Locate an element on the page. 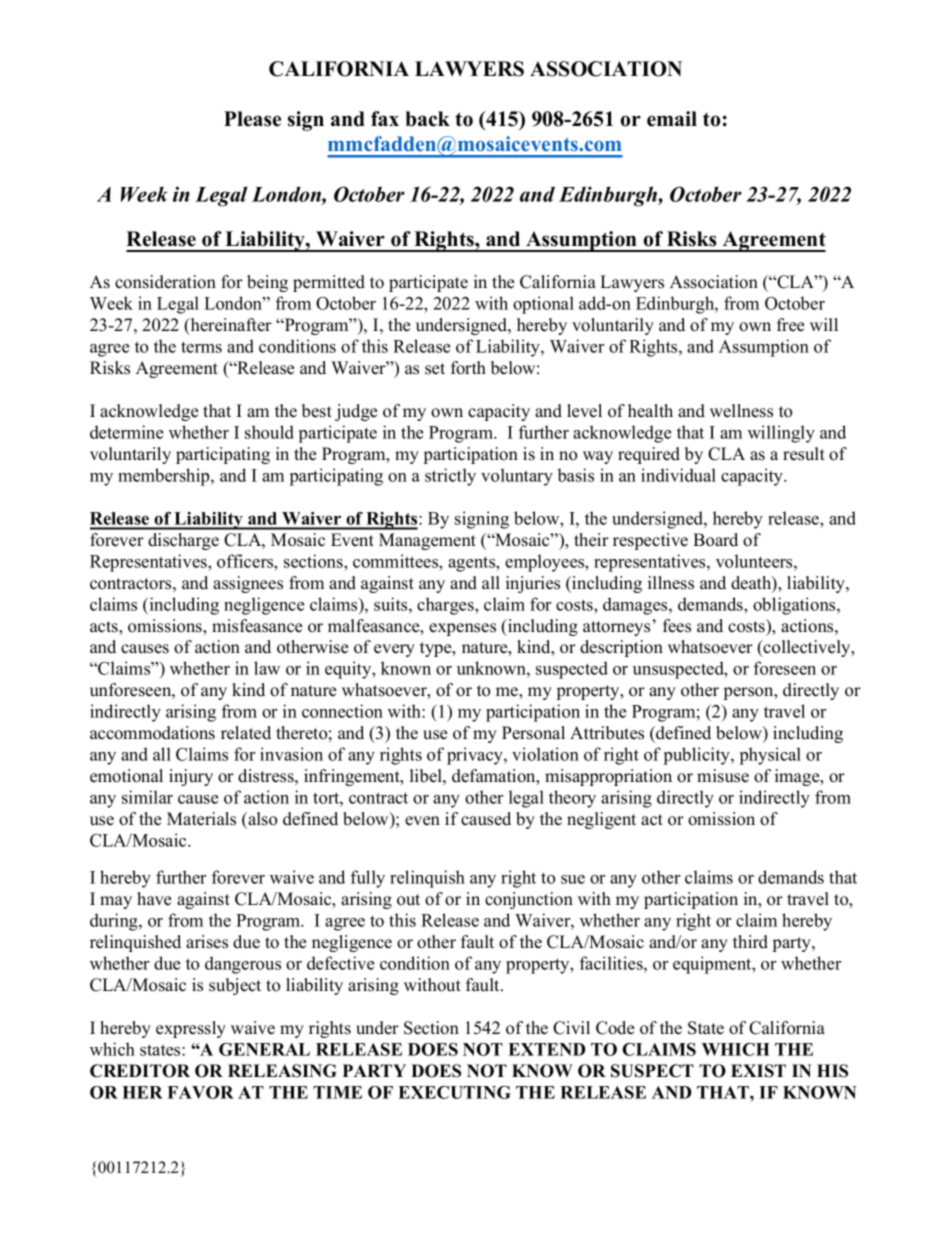 The image size is (952, 1233). strictly is located at coordinates (450, 477).
